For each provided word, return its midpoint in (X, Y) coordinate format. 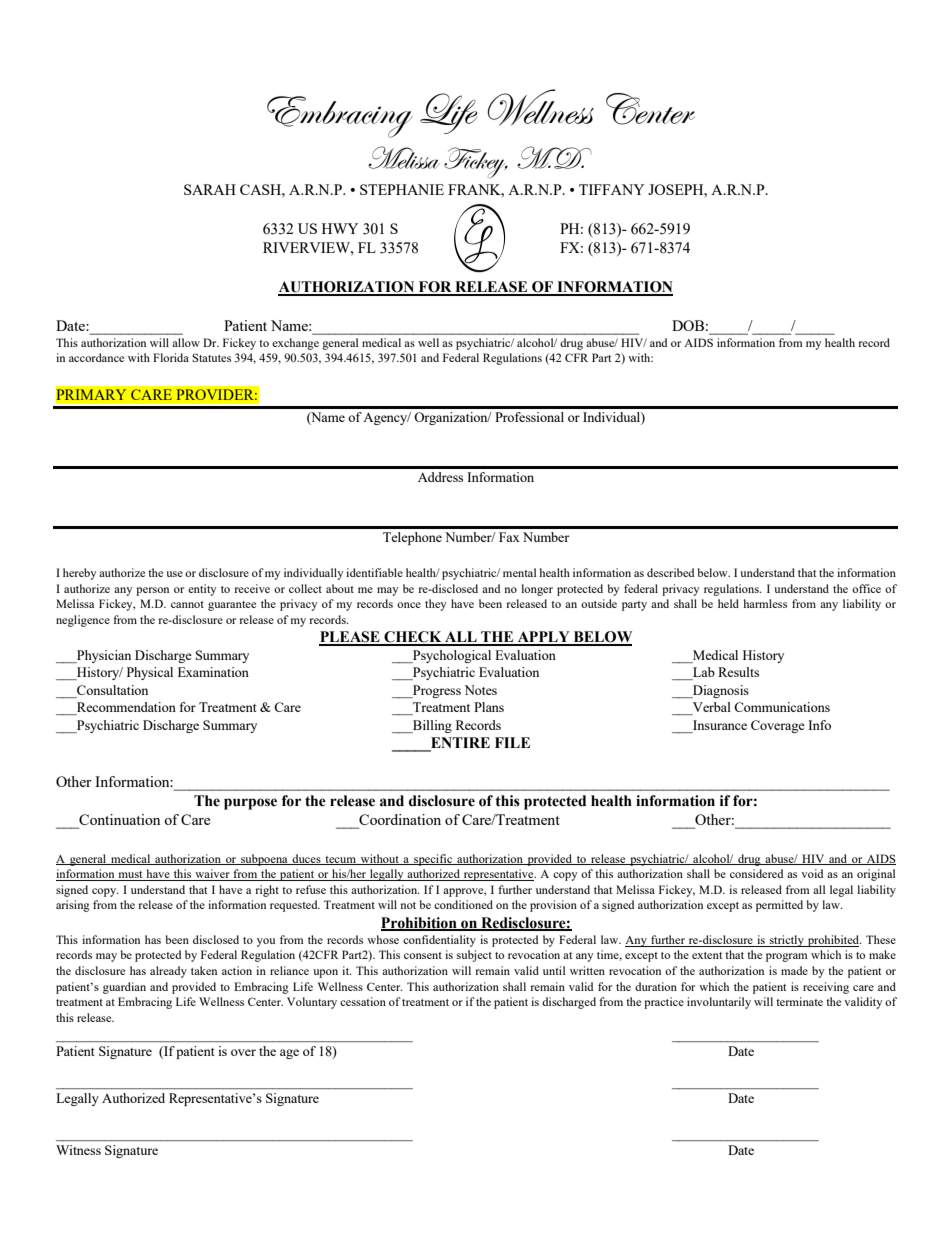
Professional (529, 417)
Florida (171, 357)
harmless (765, 603)
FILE (512, 742)
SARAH (210, 189)
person (152, 591)
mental (519, 572)
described (670, 572)
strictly (787, 941)
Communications (782, 707)
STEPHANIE (402, 189)
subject (474, 956)
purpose (250, 804)
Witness (78, 1150)
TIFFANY (611, 189)
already (168, 972)
